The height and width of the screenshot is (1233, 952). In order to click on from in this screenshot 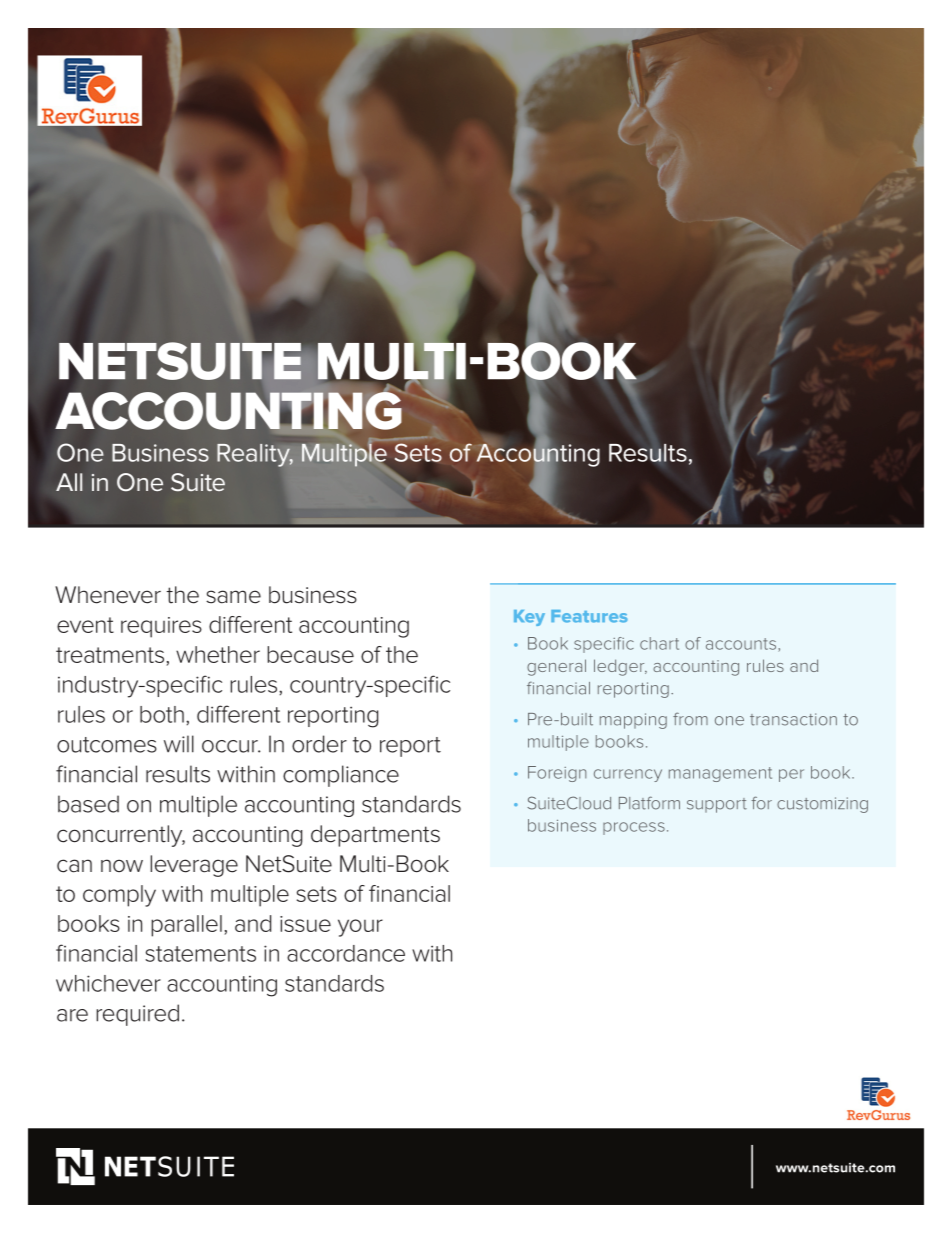, I will do `click(690, 719)`.
